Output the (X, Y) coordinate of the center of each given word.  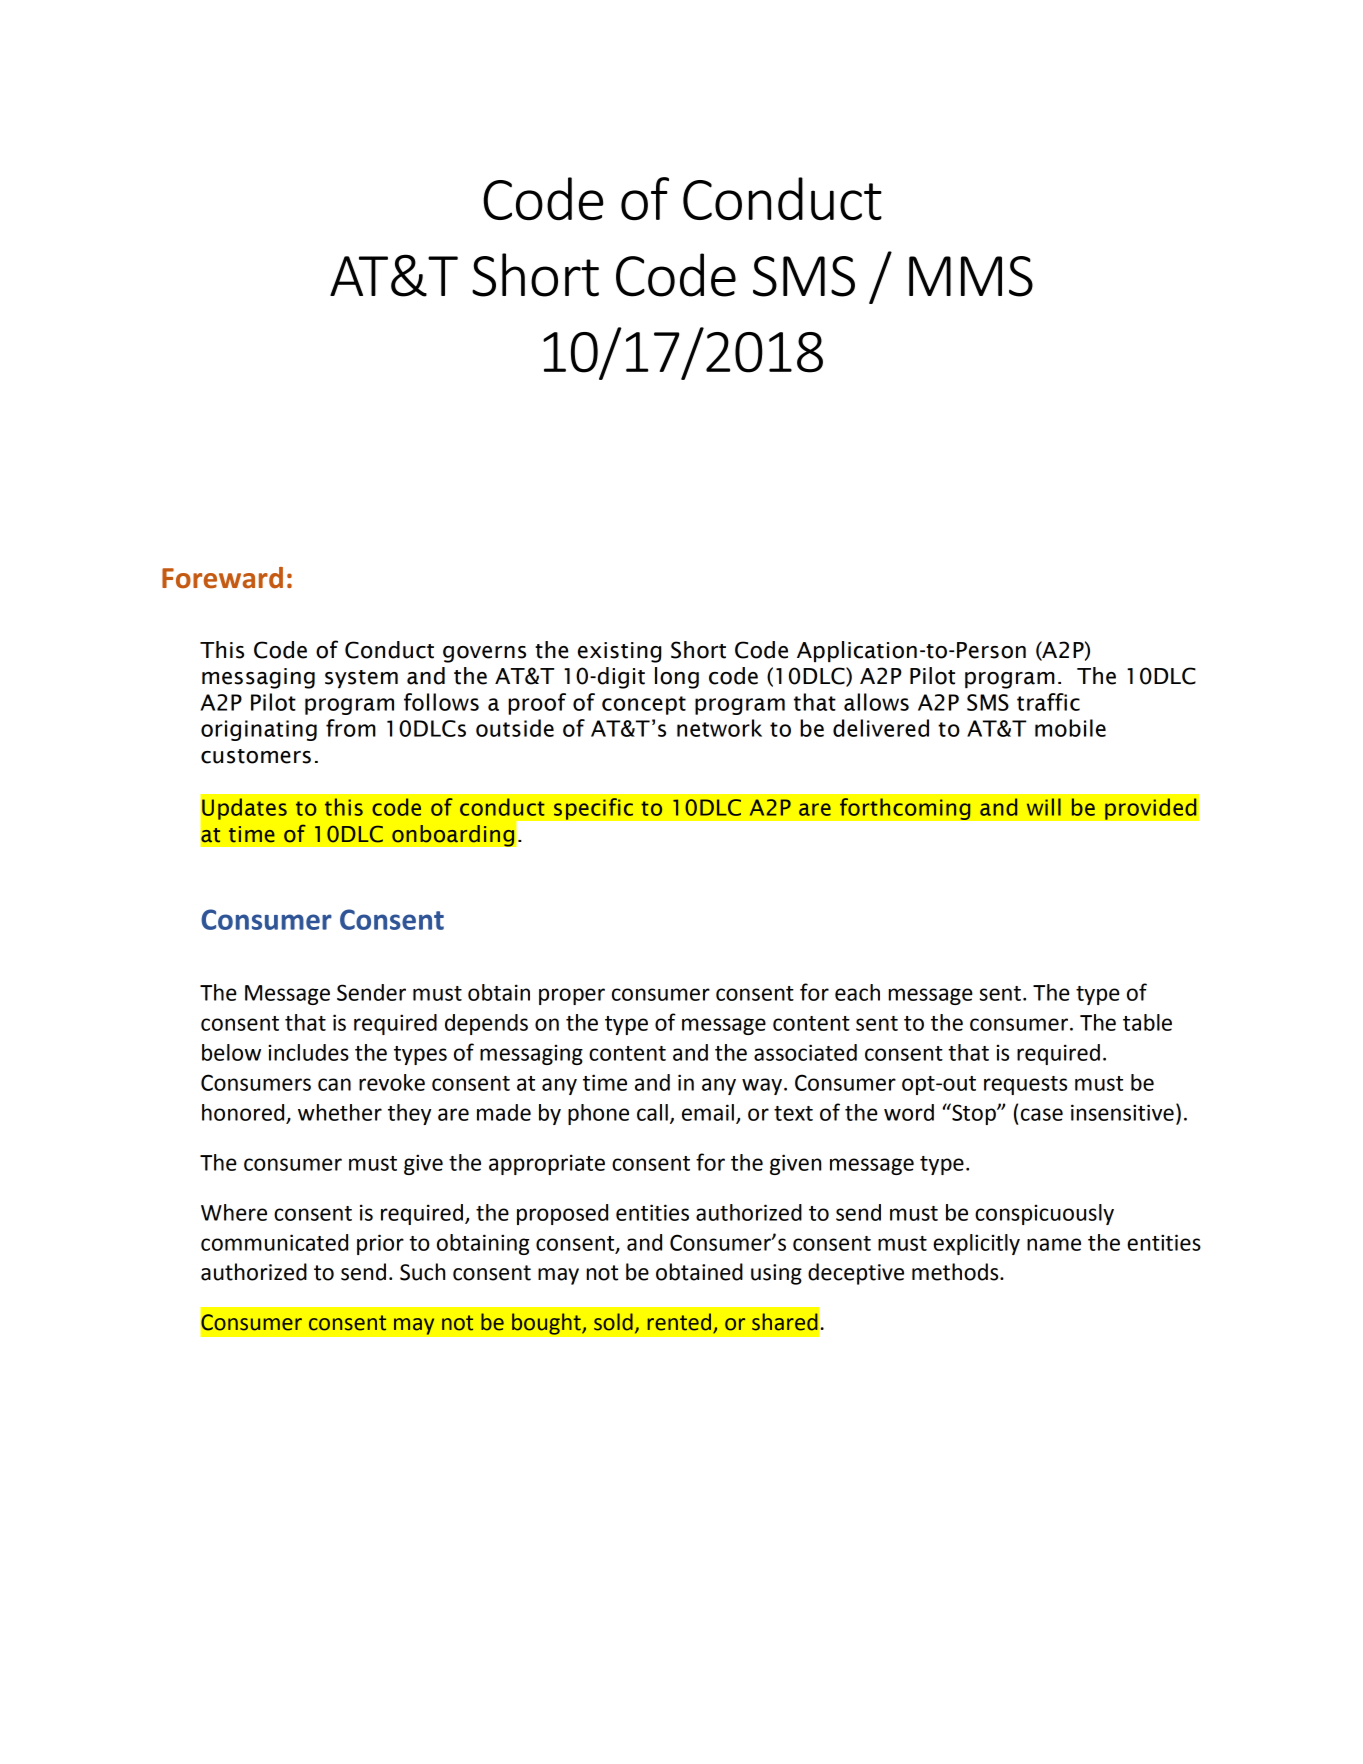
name (1054, 1244)
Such (422, 1272)
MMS (971, 276)
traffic (1048, 702)
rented (679, 1322)
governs (484, 654)
